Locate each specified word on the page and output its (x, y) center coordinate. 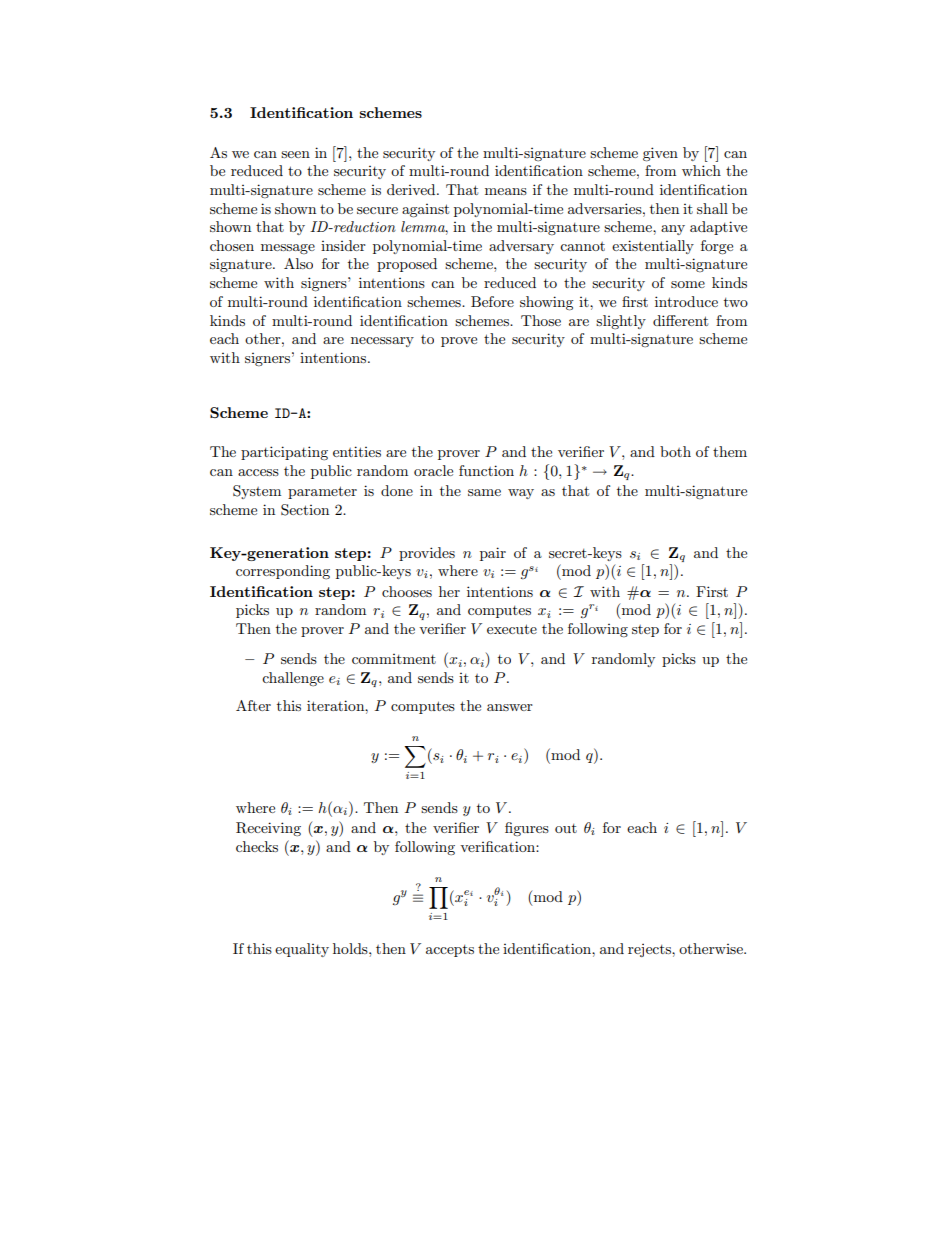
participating (284, 453)
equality (302, 950)
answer (510, 707)
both (675, 451)
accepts (450, 951)
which (701, 170)
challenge (293, 679)
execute (512, 629)
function (486, 470)
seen (295, 154)
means (506, 191)
